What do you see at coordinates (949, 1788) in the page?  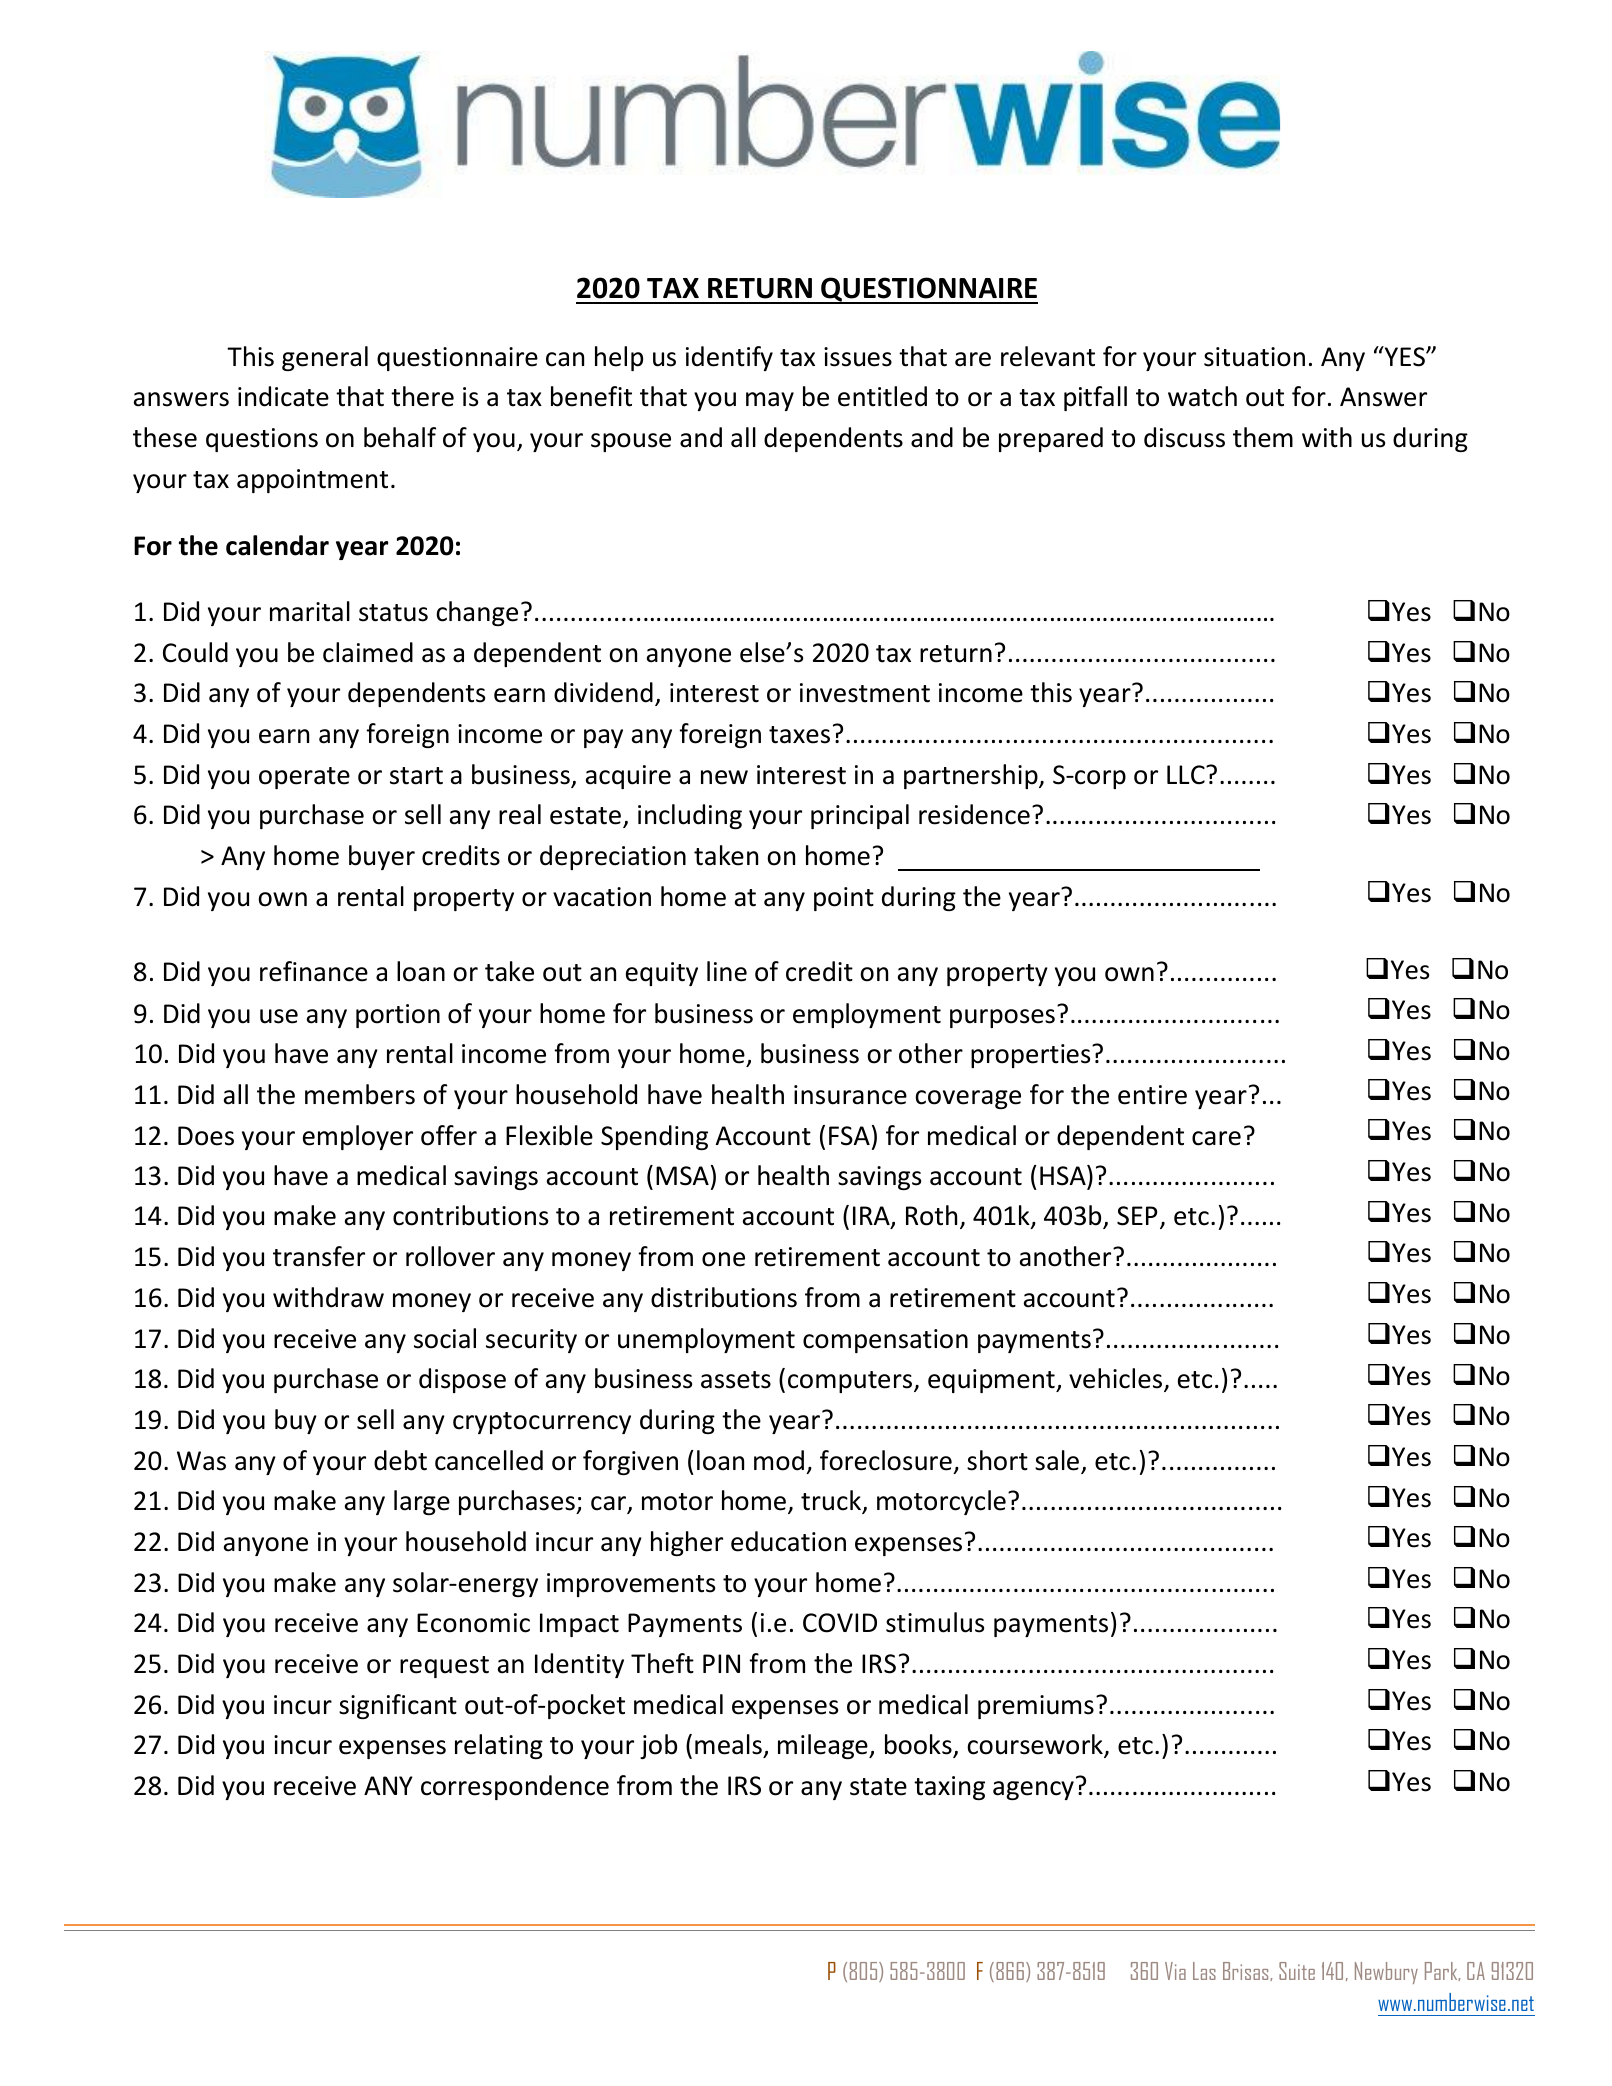 I see `taxing` at bounding box center [949, 1788].
